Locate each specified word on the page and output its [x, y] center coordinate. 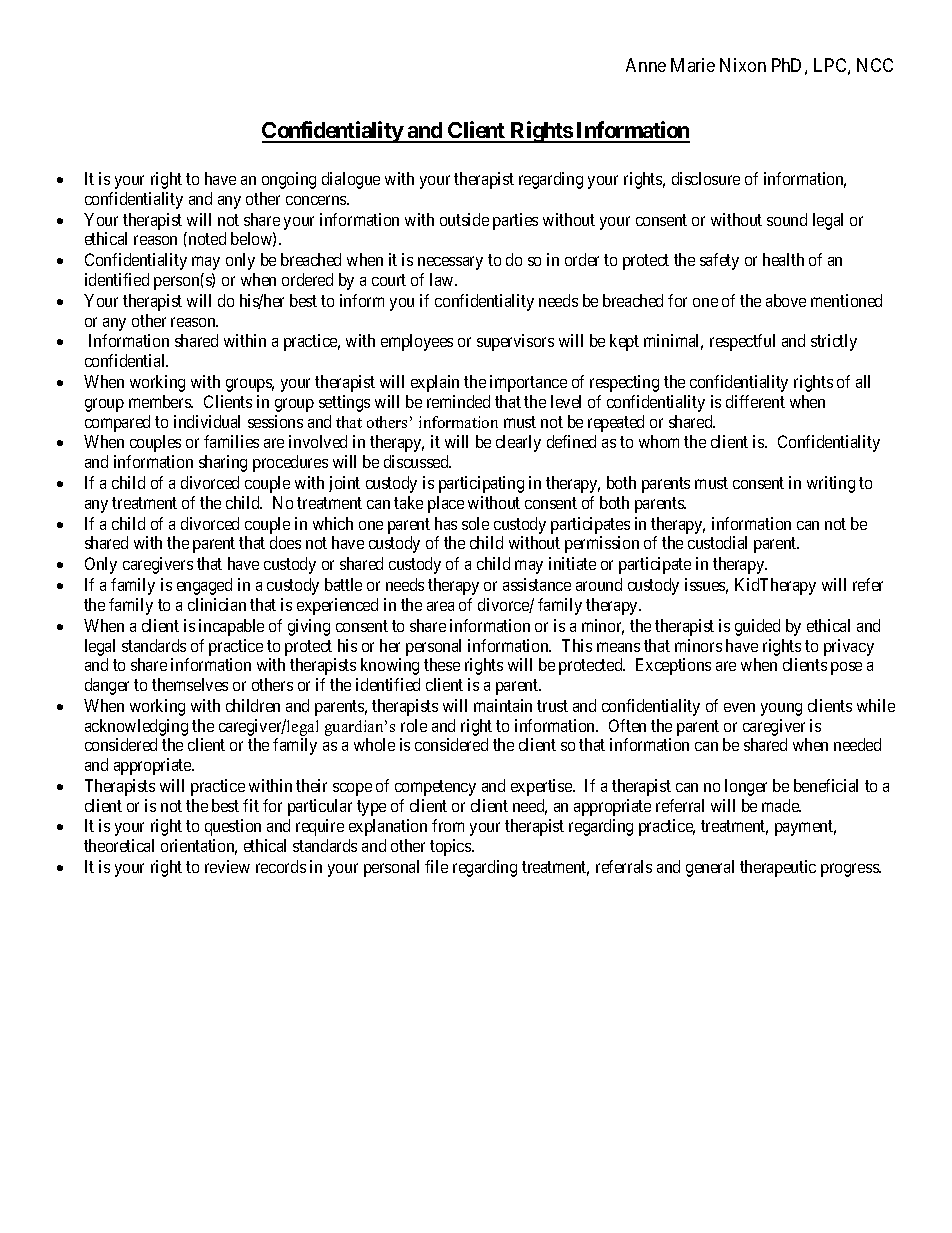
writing [831, 484]
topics [451, 847]
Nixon [743, 65]
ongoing [289, 180]
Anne [646, 65]
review [227, 866]
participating [481, 484]
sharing [223, 463]
